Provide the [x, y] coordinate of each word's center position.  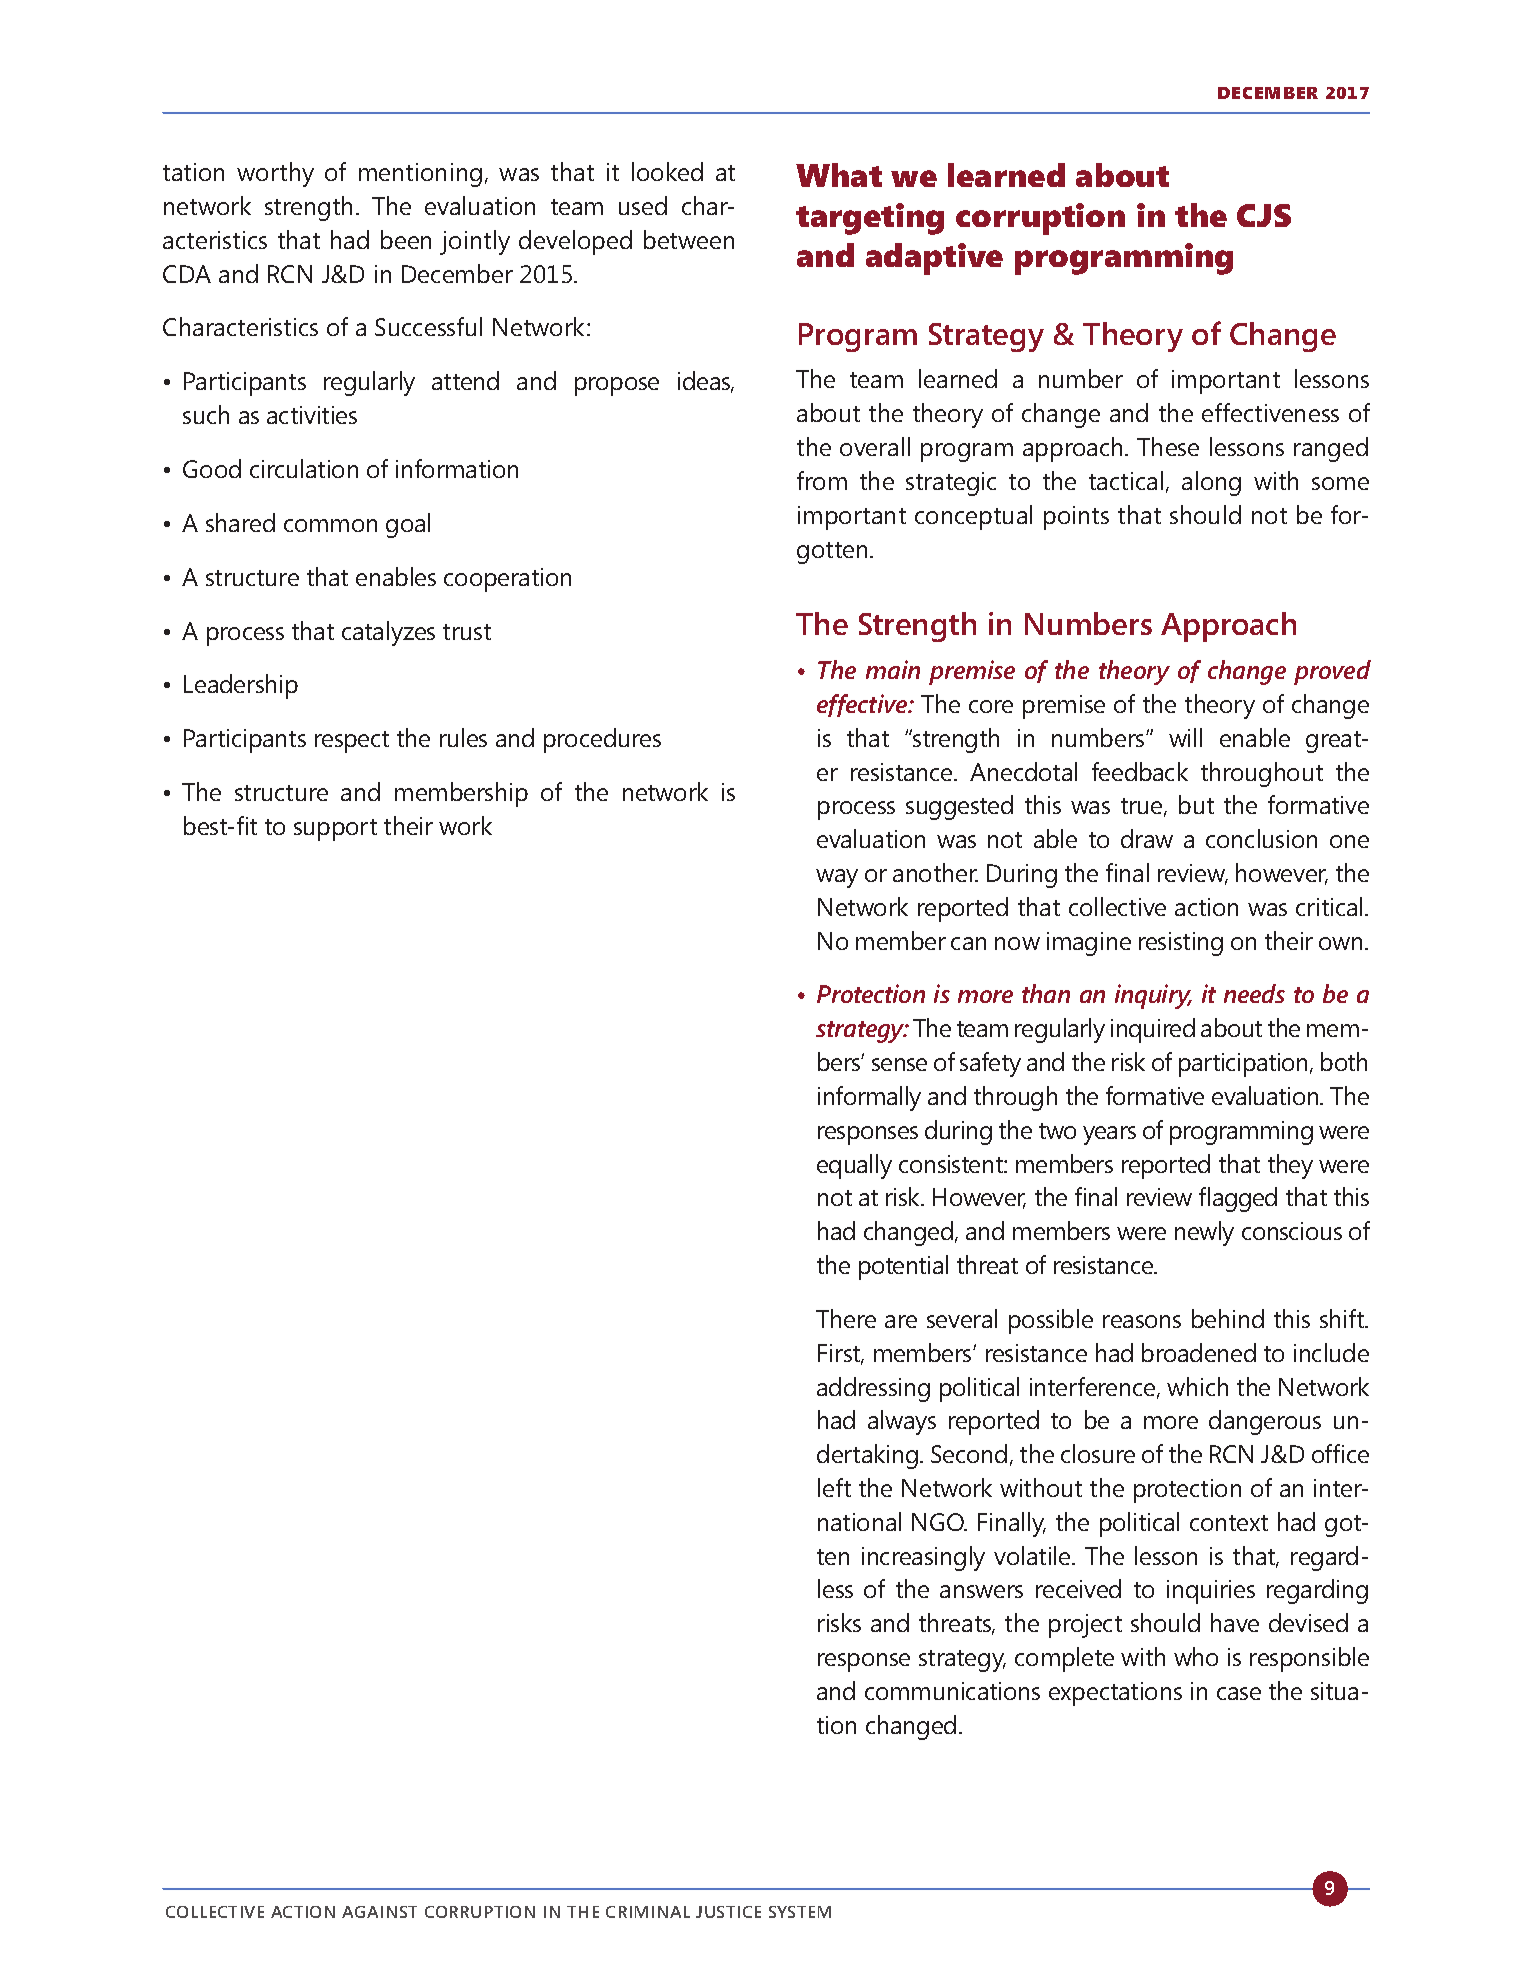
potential [903, 1267]
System [800, 1912]
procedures [602, 740]
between [689, 239]
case [1239, 1693]
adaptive [934, 259]
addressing [873, 1389]
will [1185, 737]
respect [352, 742]
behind [1228, 1318]
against [379, 1912]
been [406, 239]
